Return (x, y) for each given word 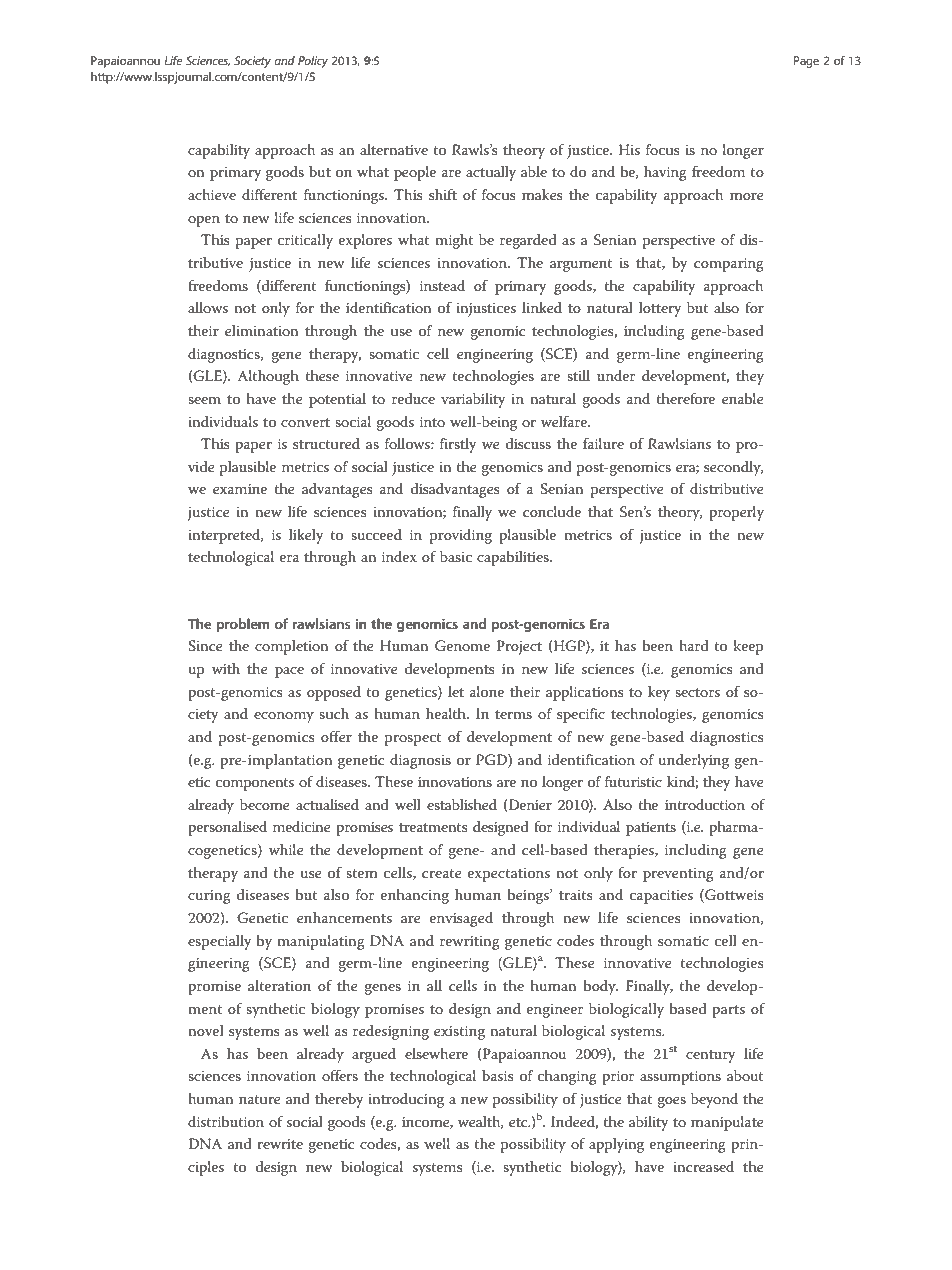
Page (806, 62)
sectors (697, 692)
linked (542, 307)
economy (284, 717)
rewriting (470, 943)
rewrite (280, 1144)
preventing (678, 875)
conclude (552, 511)
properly (736, 513)
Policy (313, 62)
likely (306, 536)
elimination (262, 330)
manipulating (321, 942)
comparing (729, 265)
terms (513, 714)
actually (491, 173)
